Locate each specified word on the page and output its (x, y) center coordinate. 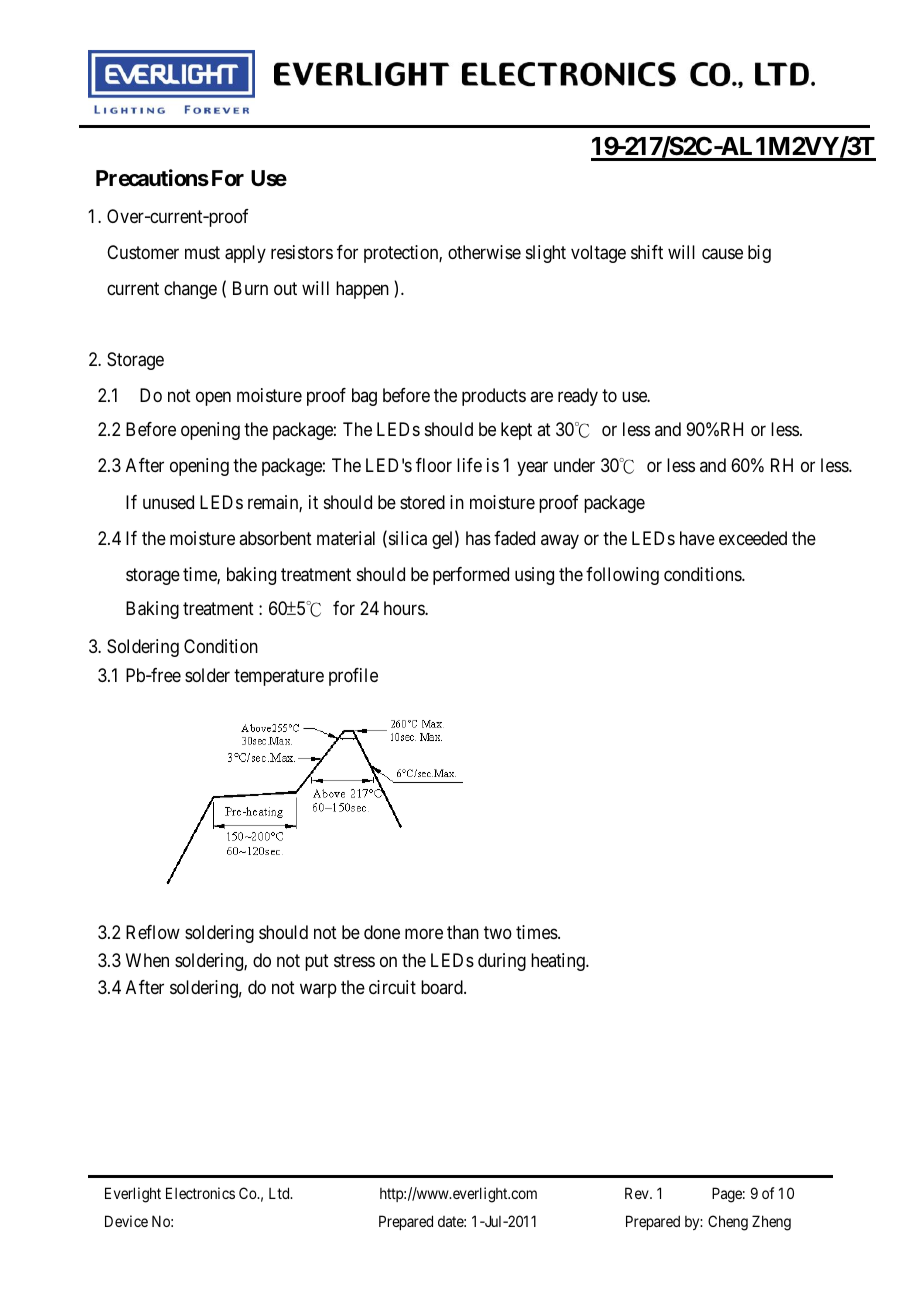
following (622, 576)
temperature (279, 677)
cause (722, 254)
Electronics (200, 1193)
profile (353, 677)
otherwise (484, 252)
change (190, 290)
